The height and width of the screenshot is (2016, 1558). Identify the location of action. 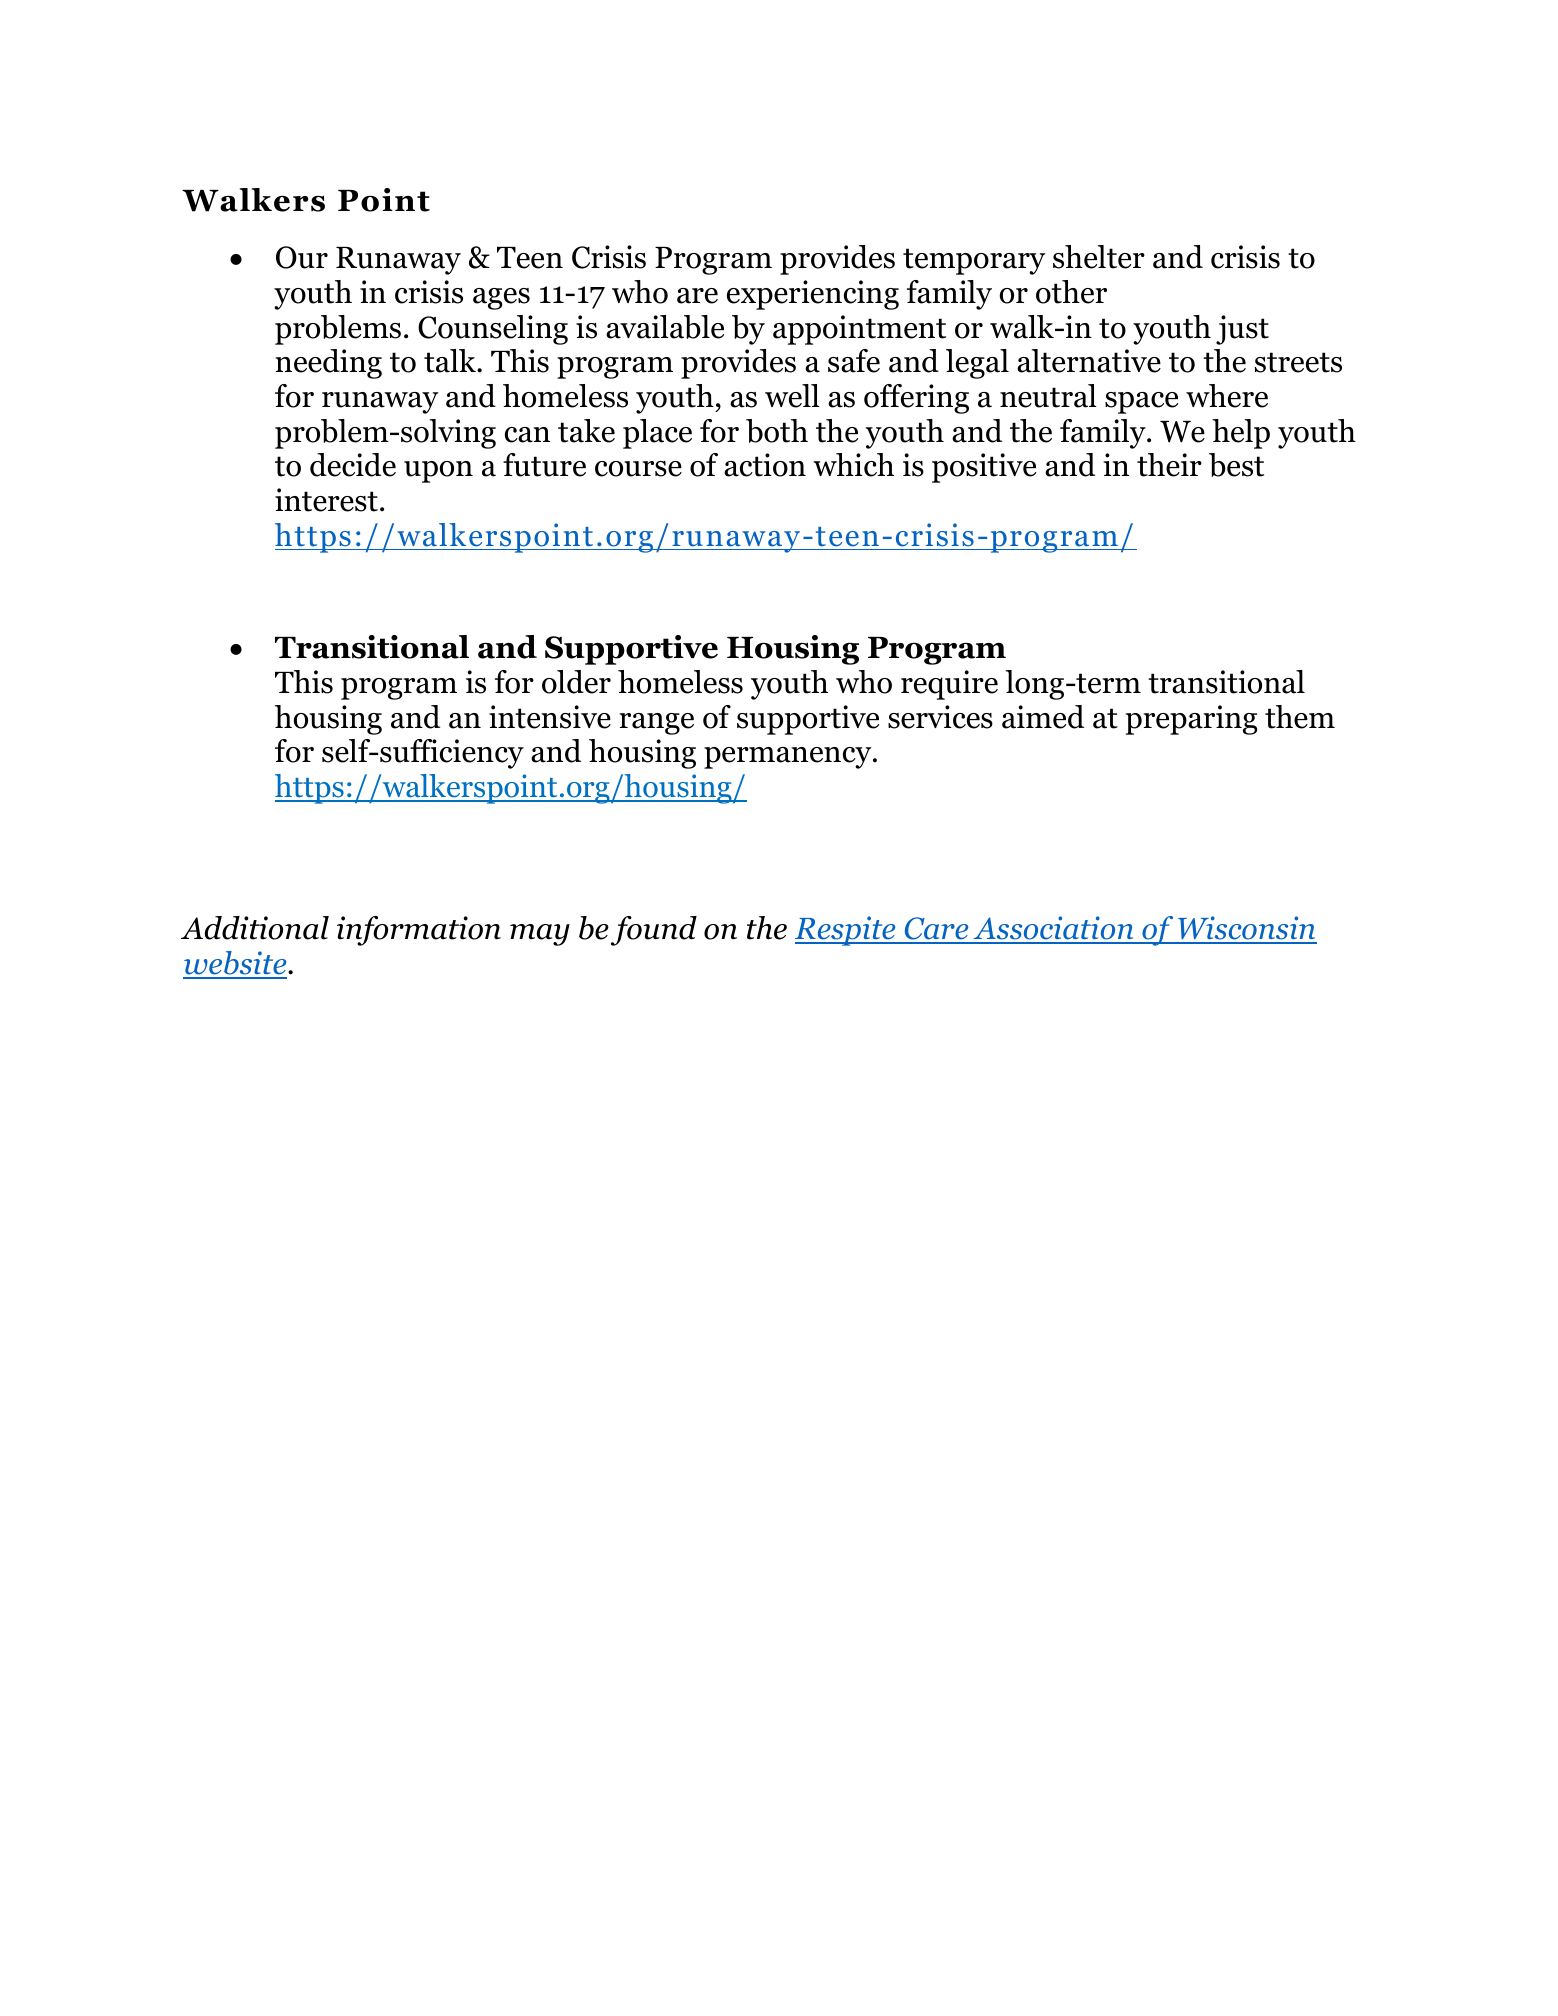
(765, 465).
